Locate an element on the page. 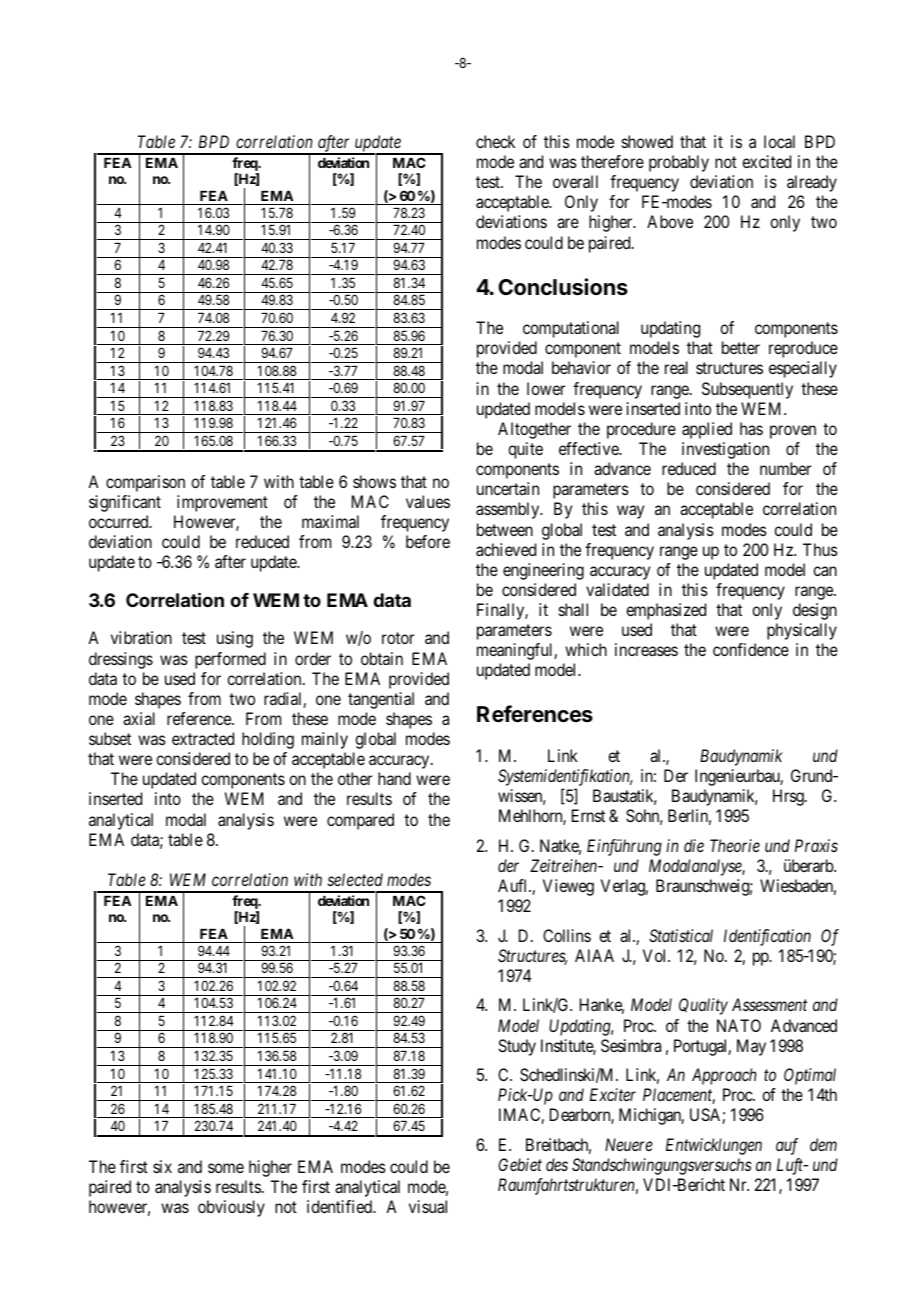 This page has width=924, height=1308. dem is located at coordinates (823, 1144).
